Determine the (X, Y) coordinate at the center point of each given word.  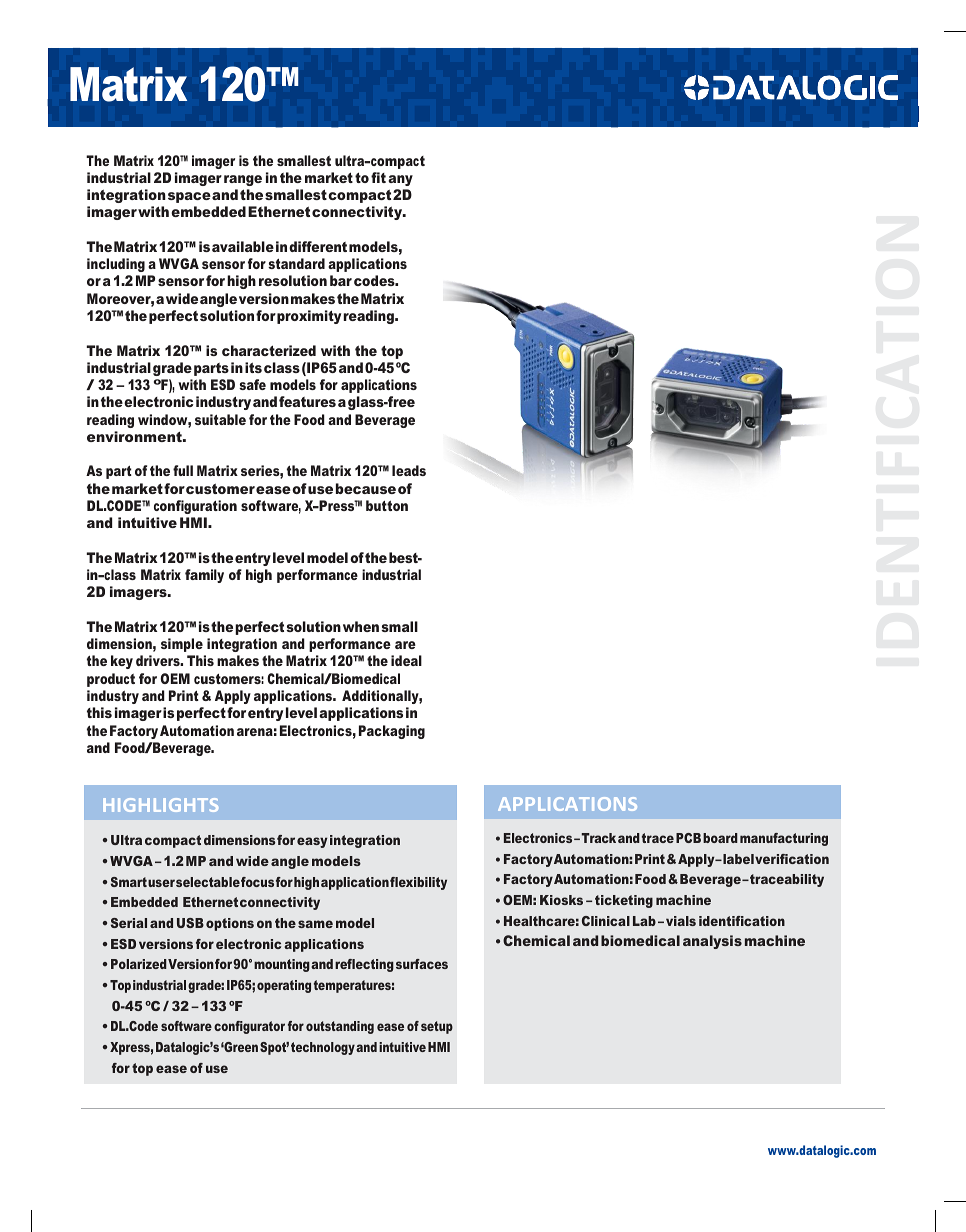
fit (378, 177)
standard (296, 263)
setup (437, 1027)
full (183, 470)
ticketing (624, 901)
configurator (249, 1027)
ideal (406, 660)
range (243, 180)
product (111, 680)
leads (409, 470)
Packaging (392, 732)
